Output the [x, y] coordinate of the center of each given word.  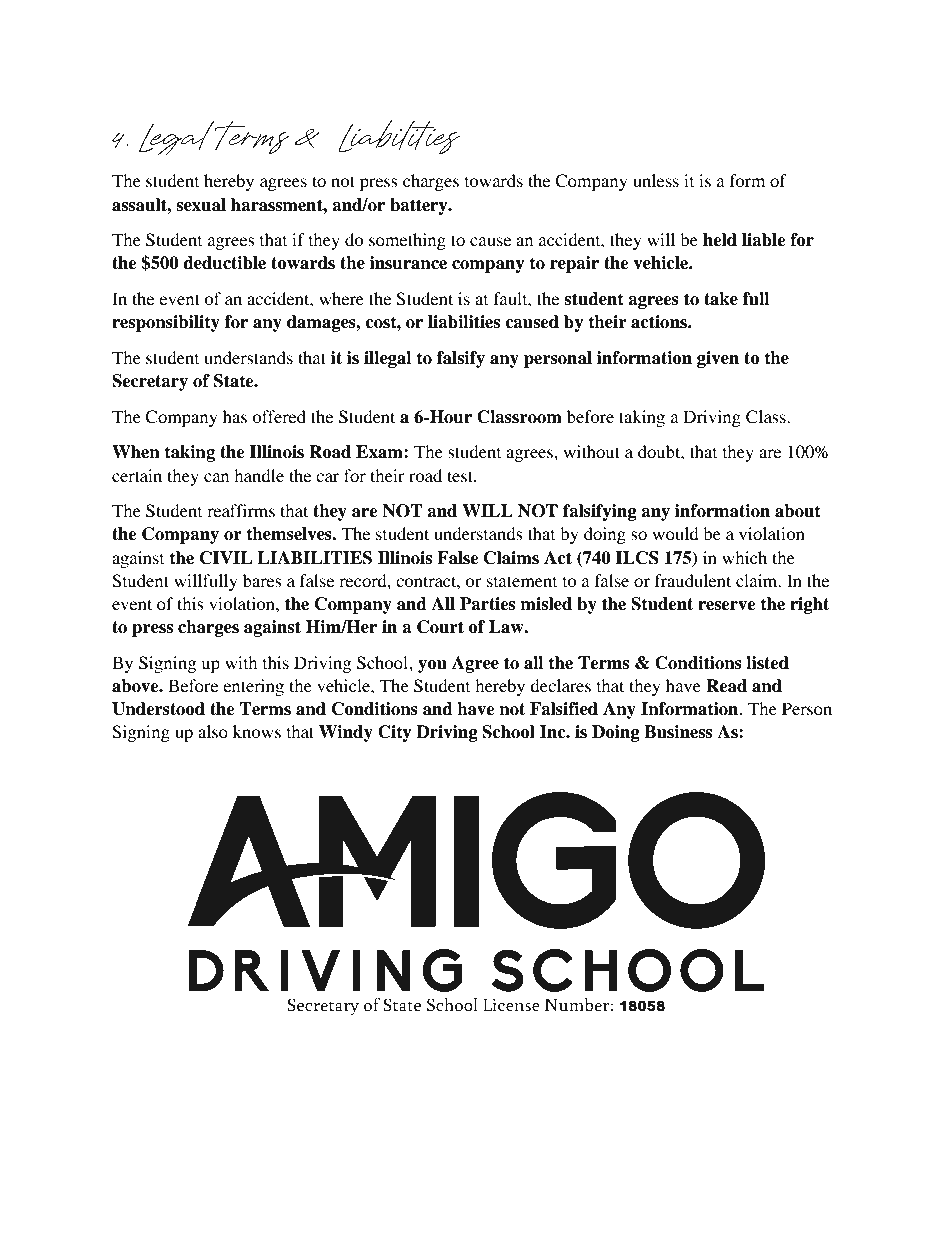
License [511, 1005]
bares [262, 580]
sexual [201, 205]
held [720, 240]
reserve [727, 606]
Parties [487, 604]
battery [420, 206]
